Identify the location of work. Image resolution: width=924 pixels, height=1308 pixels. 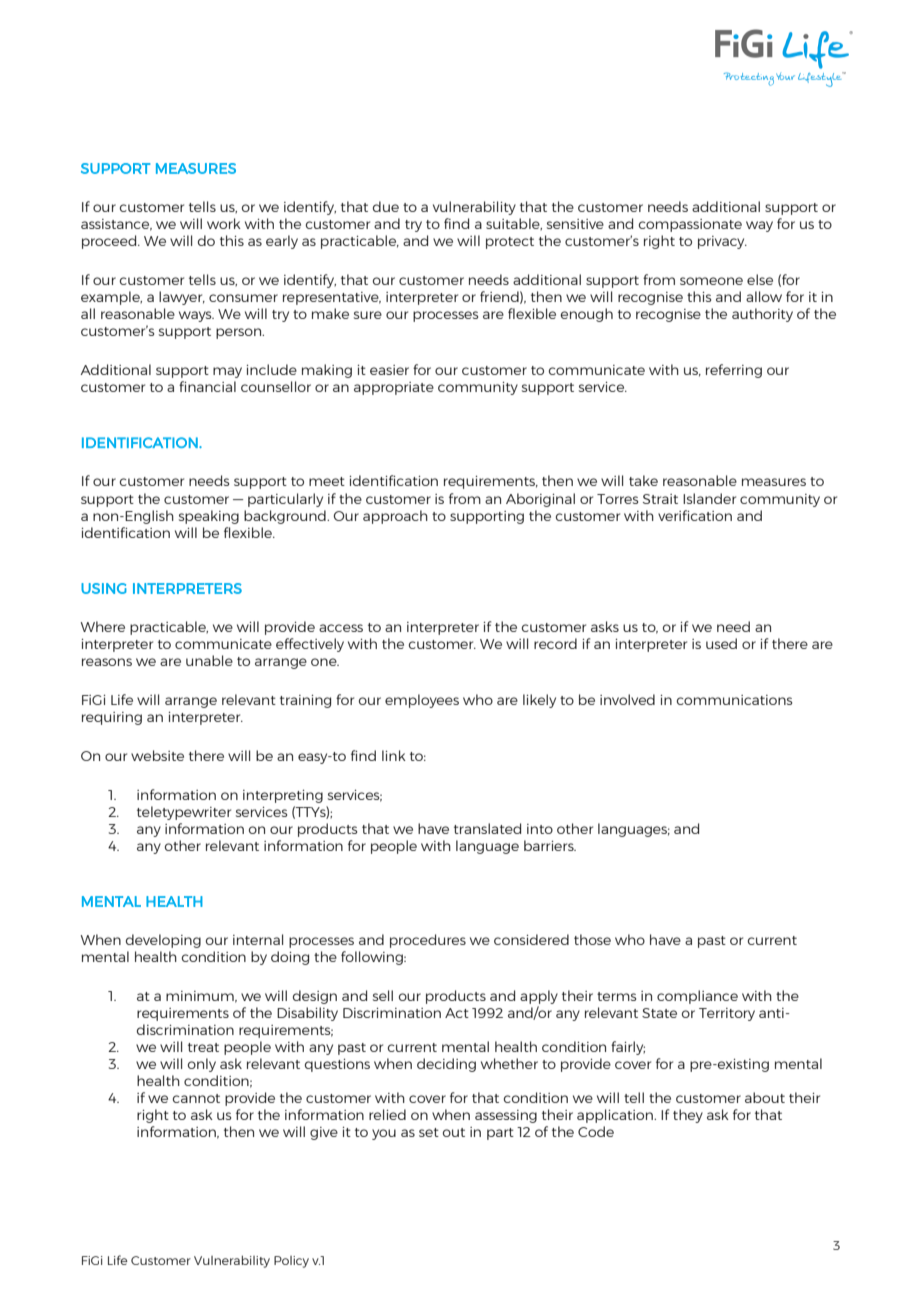
(224, 223).
